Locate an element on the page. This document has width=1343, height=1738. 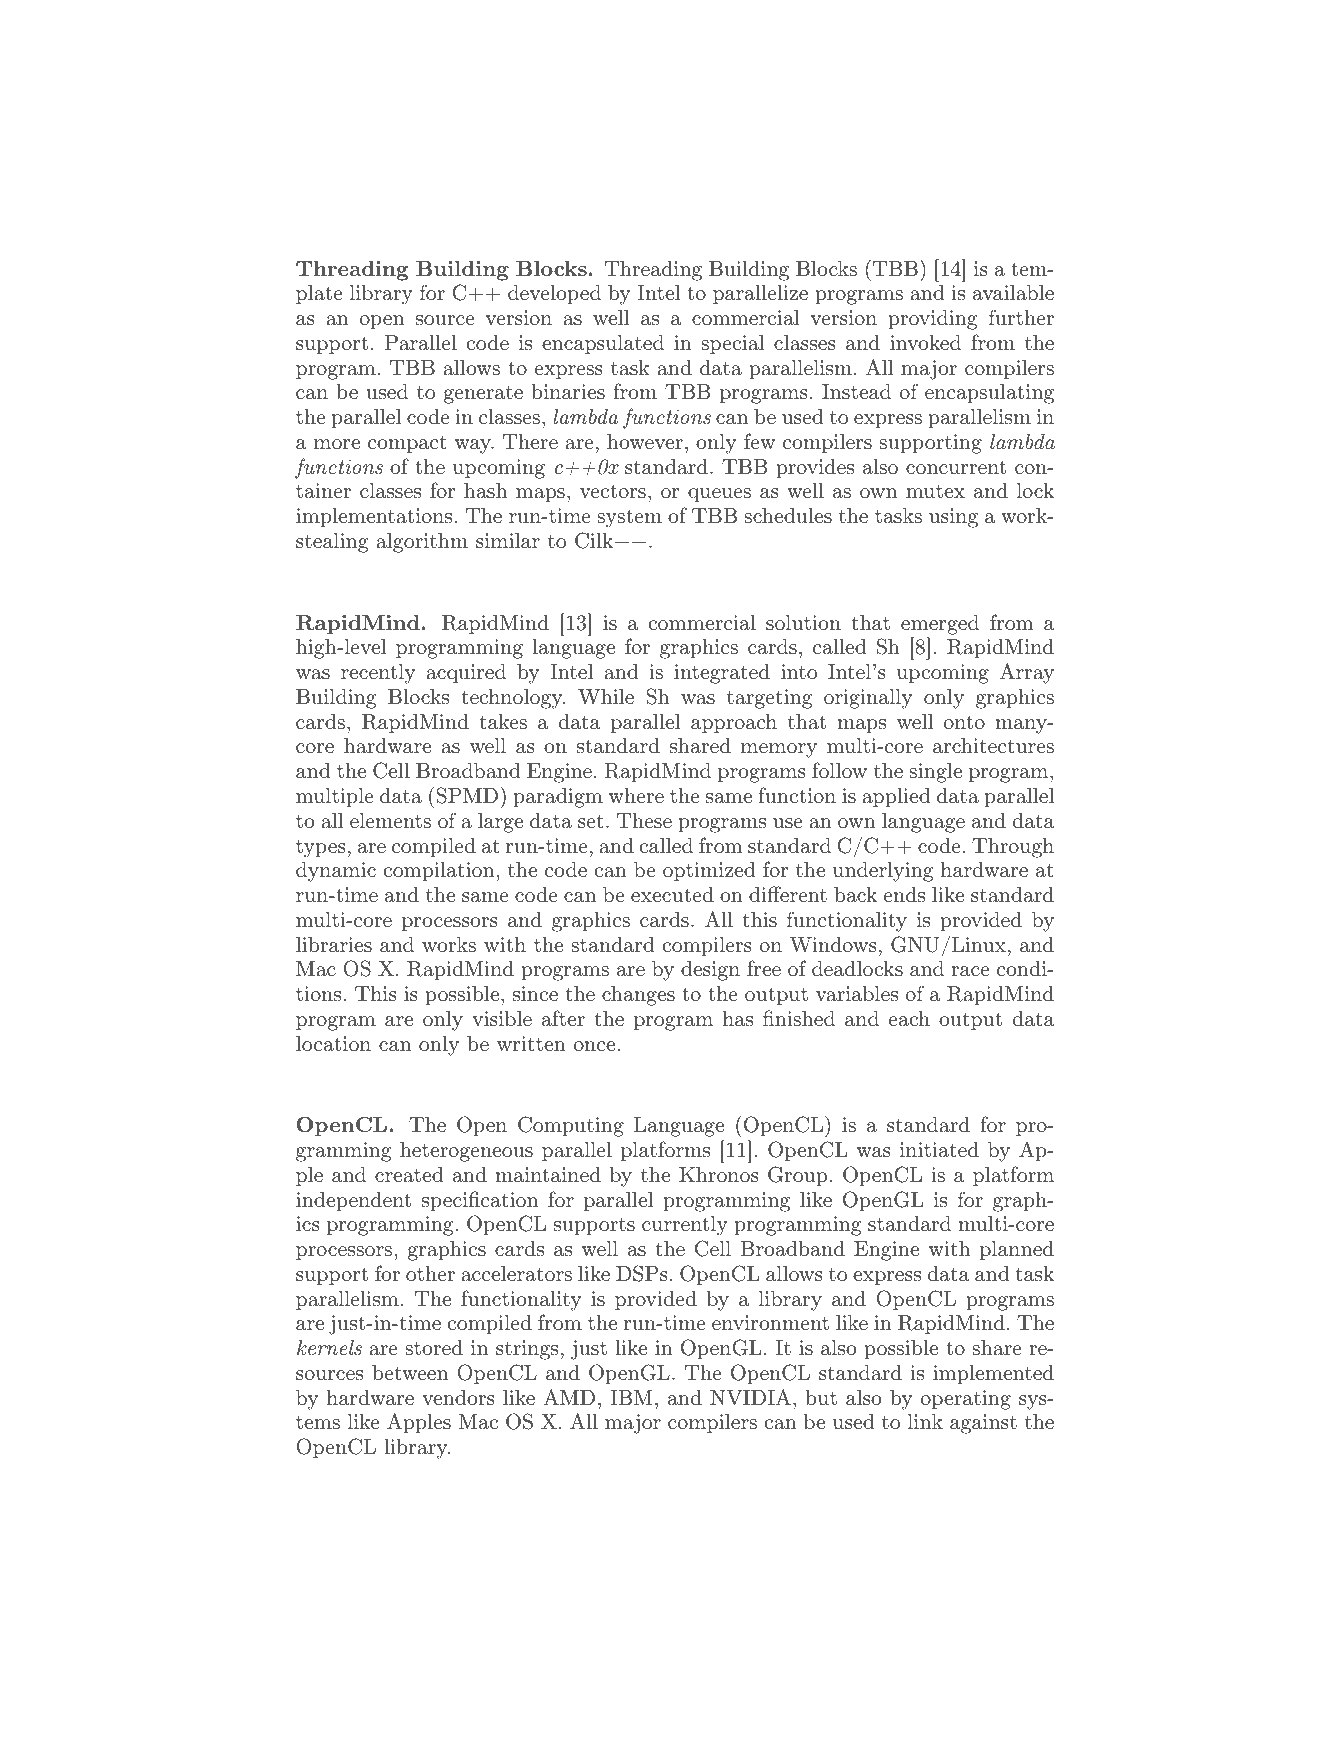
emerged is located at coordinates (940, 625).
